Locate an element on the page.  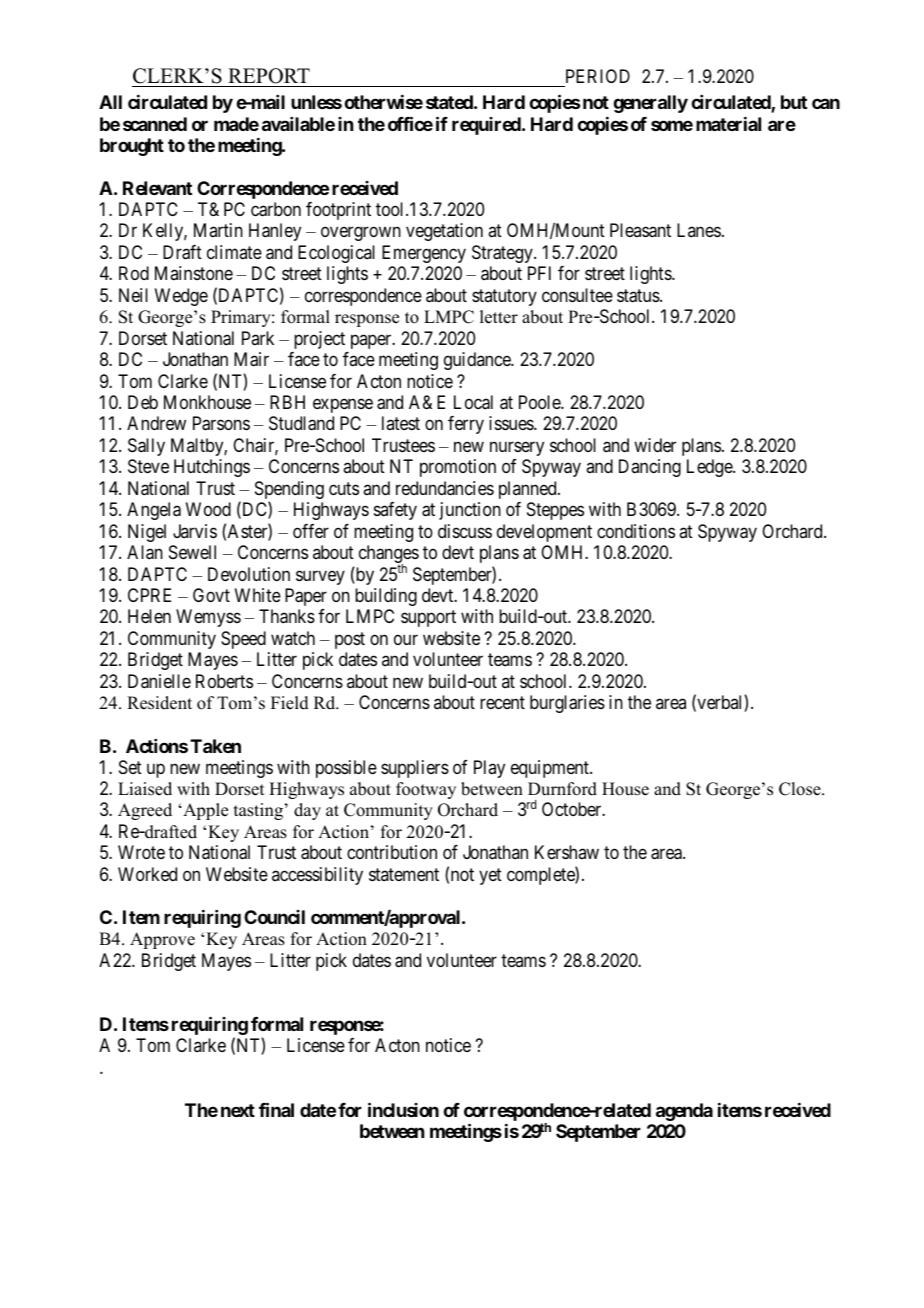
scanned is located at coordinates (155, 124).
